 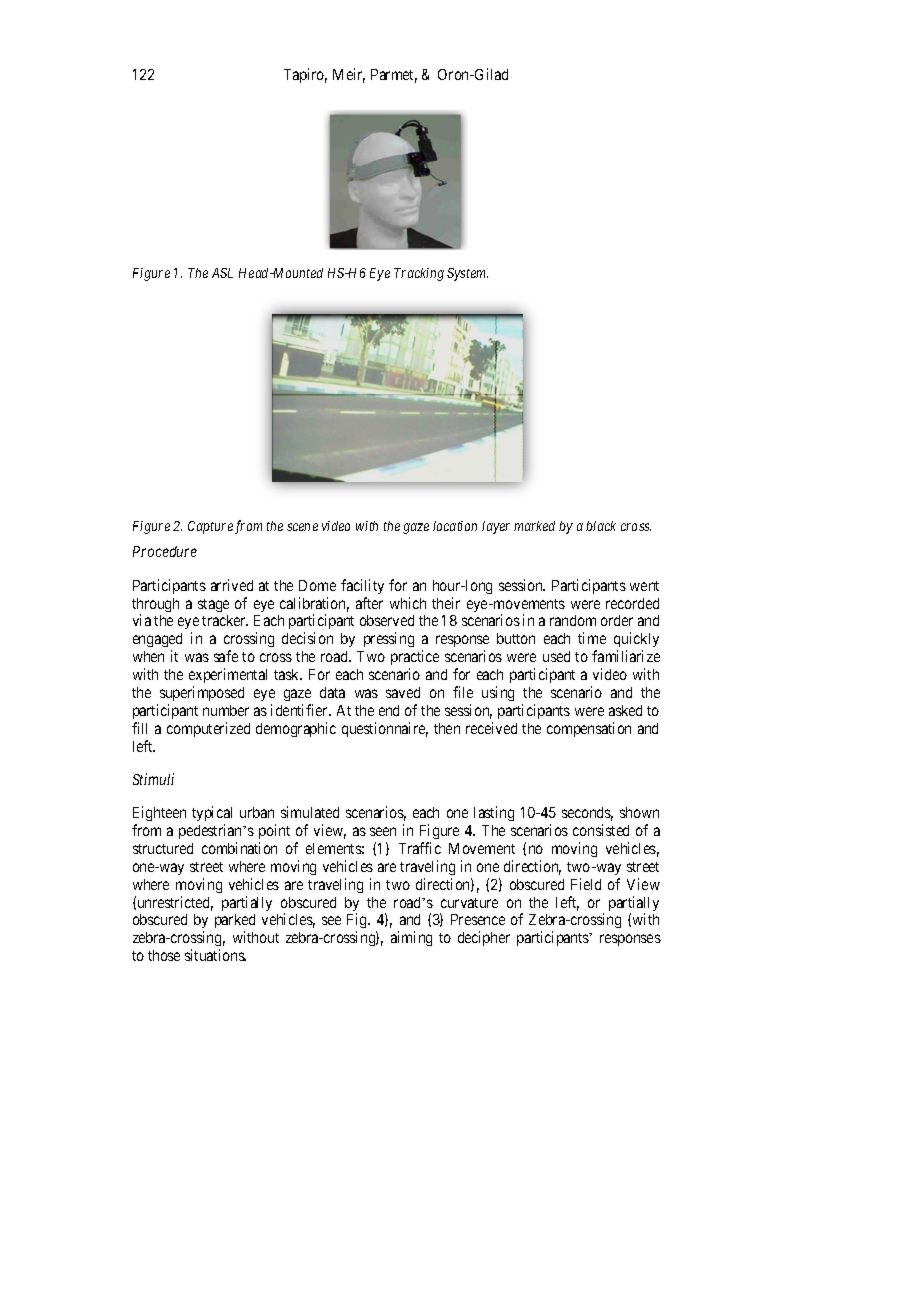 I want to click on Meir, so click(x=349, y=75).
